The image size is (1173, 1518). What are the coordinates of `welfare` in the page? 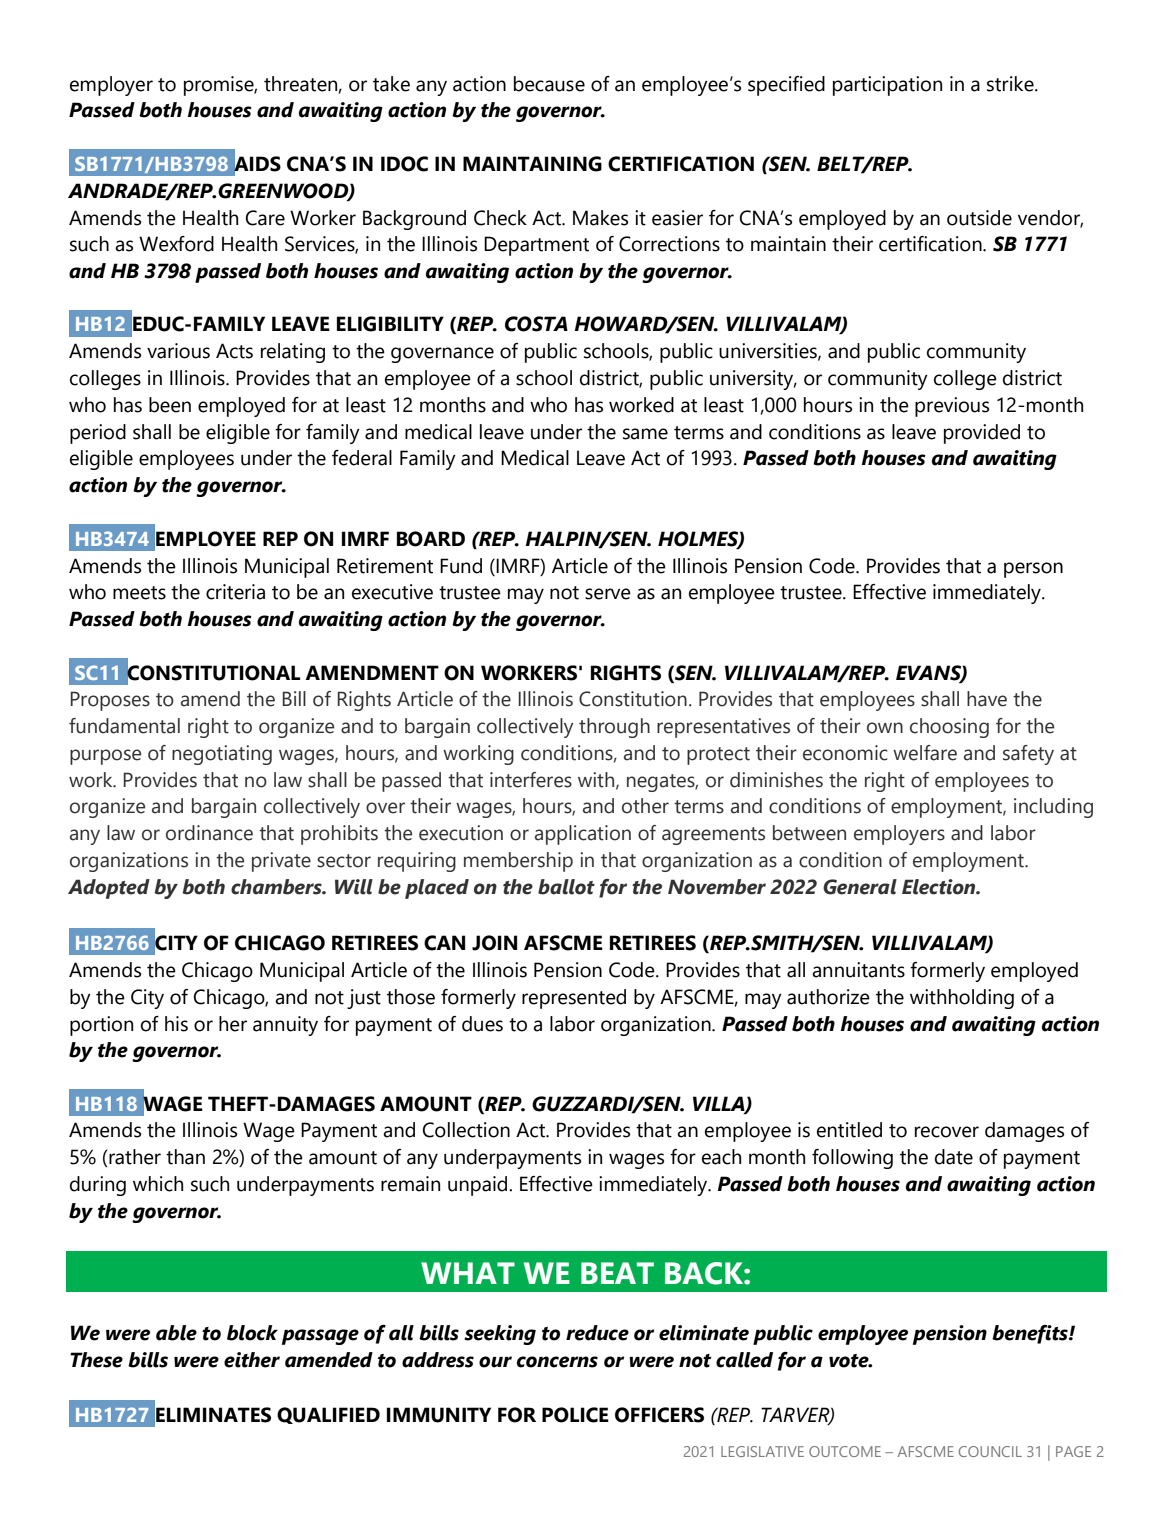 It's located at (925, 753).
